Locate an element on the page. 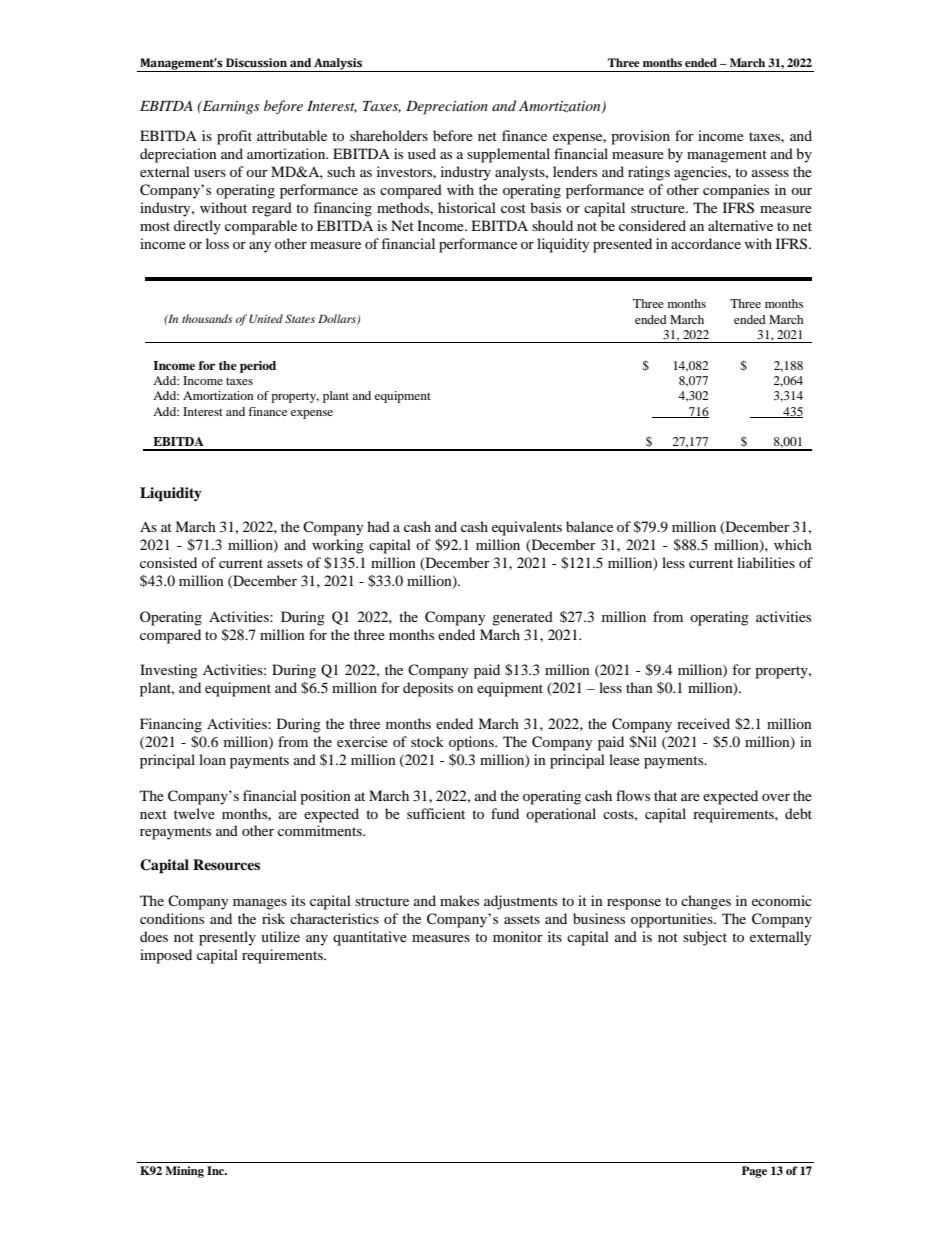 This page has width=952, height=1233. provision is located at coordinates (640, 137).
